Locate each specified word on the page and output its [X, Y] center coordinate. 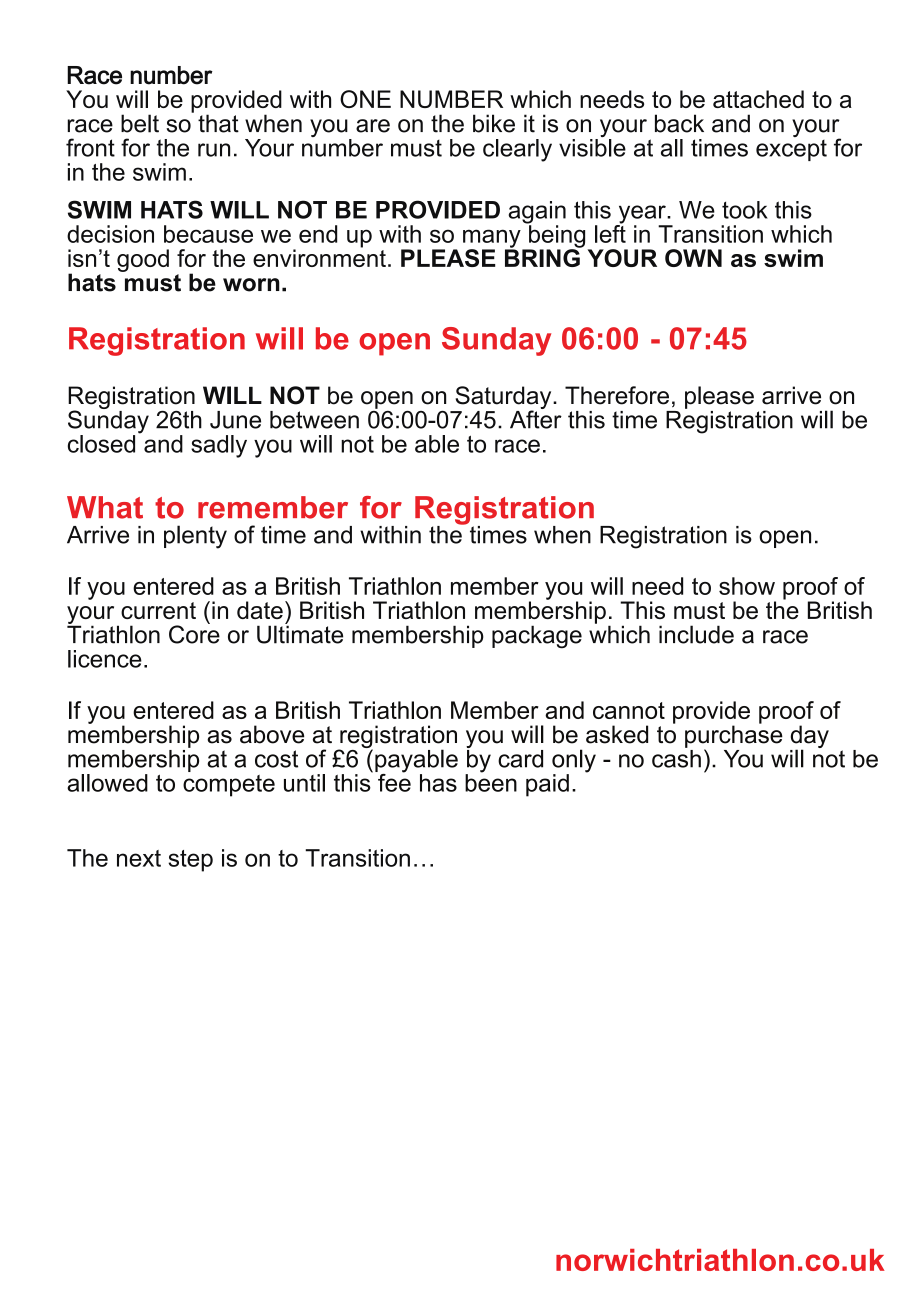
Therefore [617, 395]
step [190, 861]
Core [194, 633]
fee [393, 781]
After [536, 418]
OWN [693, 258]
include [696, 634]
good [143, 260]
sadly [219, 446]
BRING [543, 256]
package [537, 637]
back [679, 123]
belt [140, 123]
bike [494, 123]
